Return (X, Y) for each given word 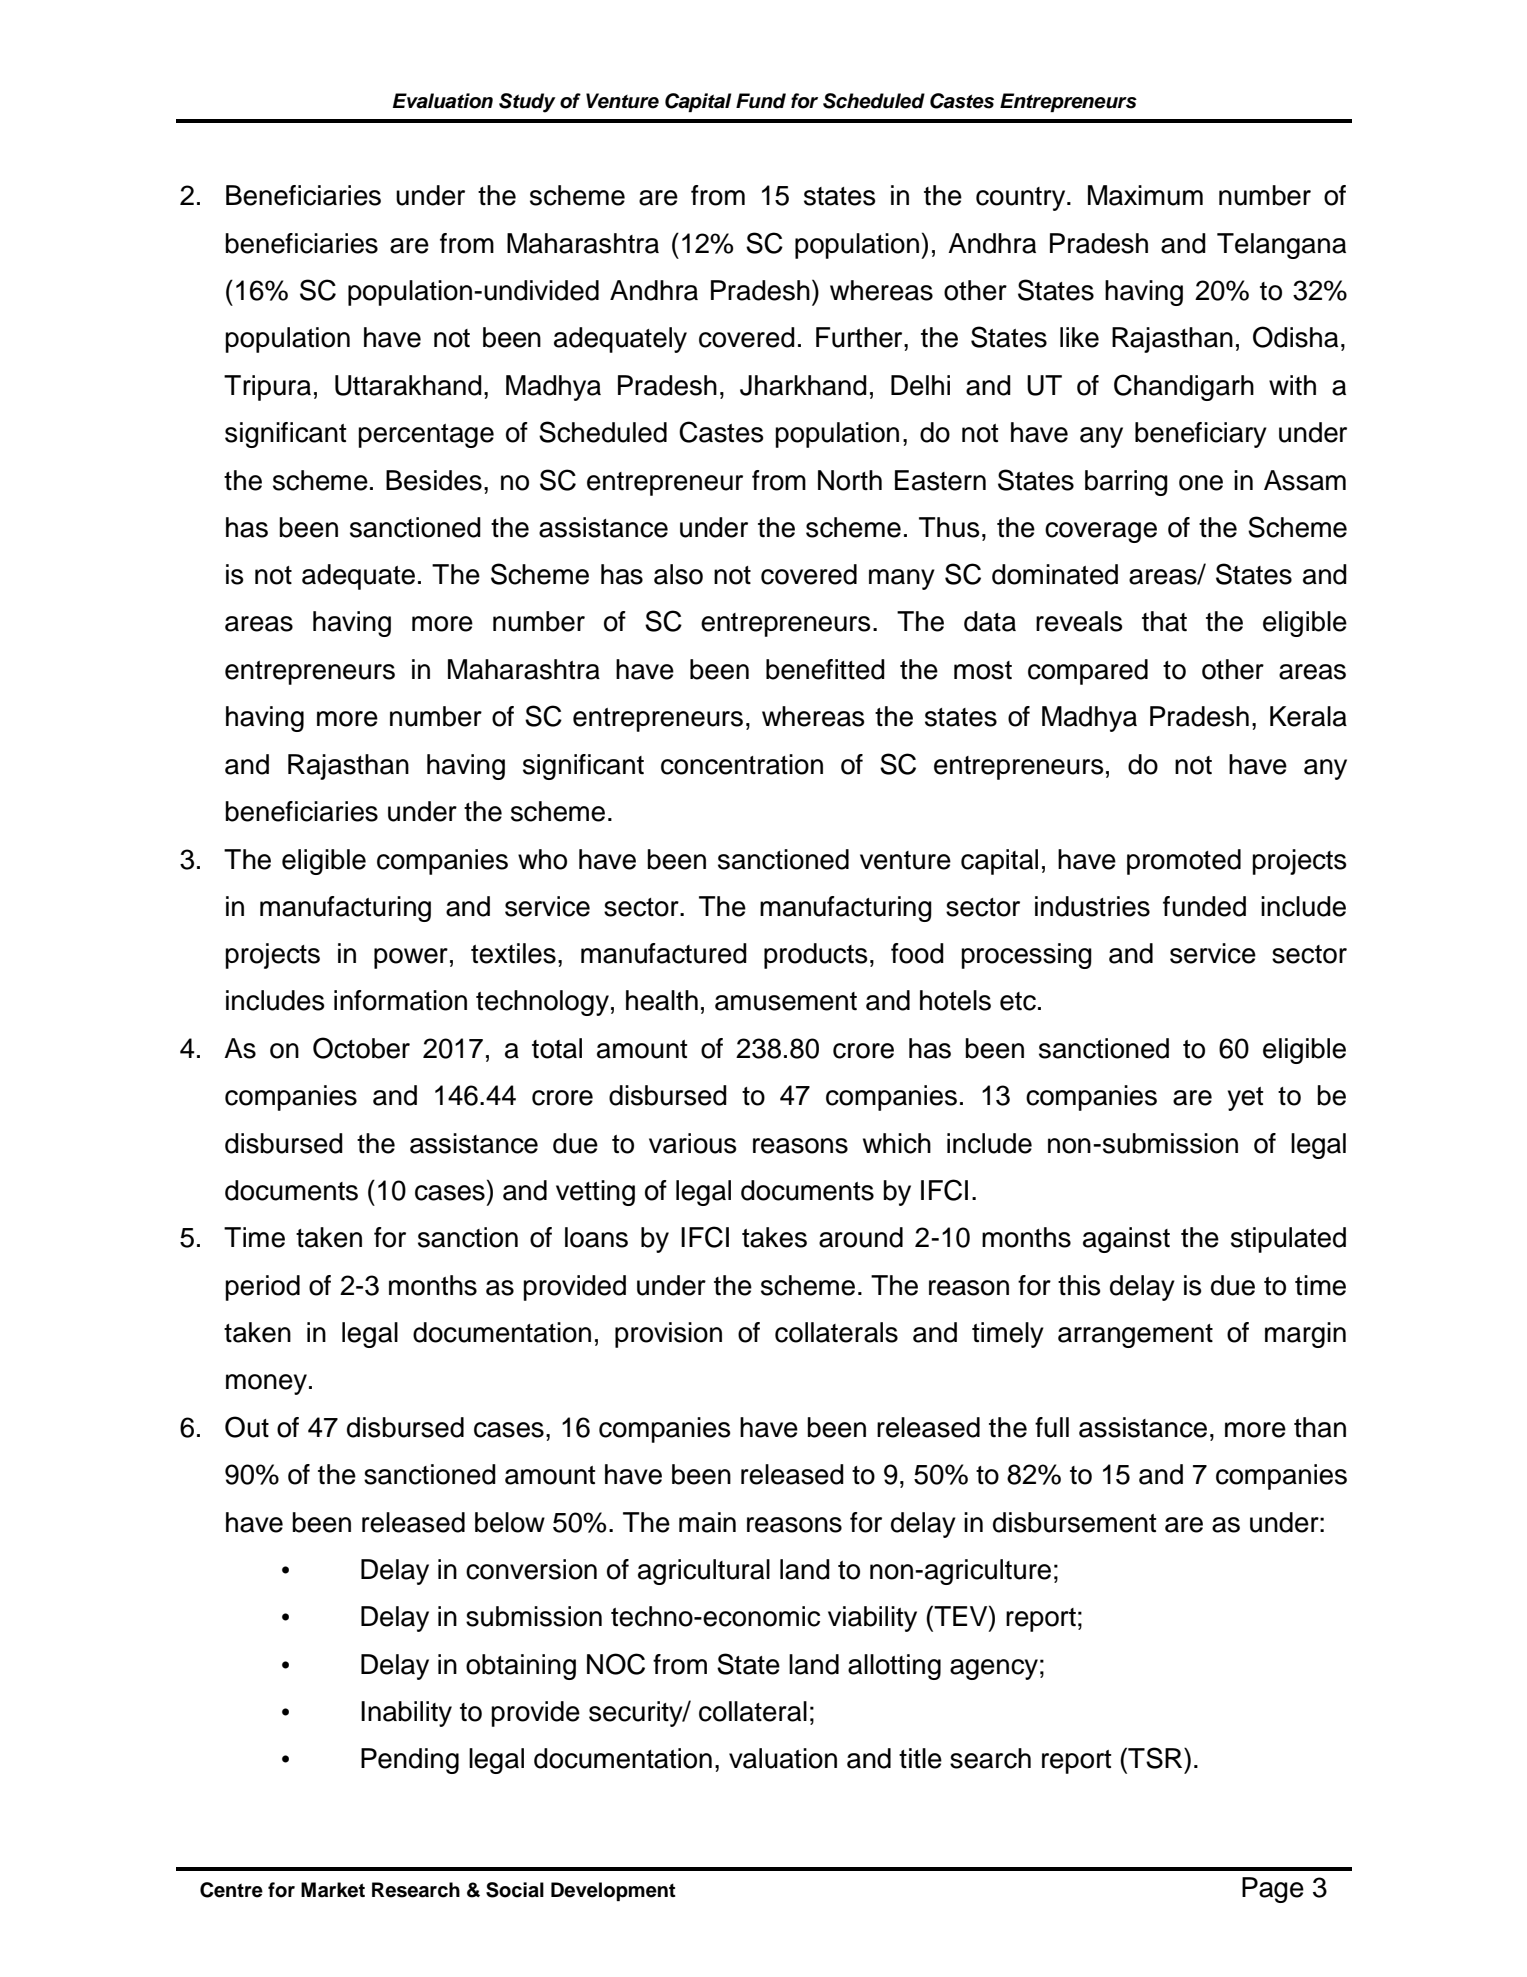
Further (860, 337)
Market (333, 1890)
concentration (742, 764)
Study (527, 103)
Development (613, 1891)
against (1126, 1240)
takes (774, 1237)
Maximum (1145, 195)
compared (1088, 672)
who (542, 859)
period (262, 1288)
